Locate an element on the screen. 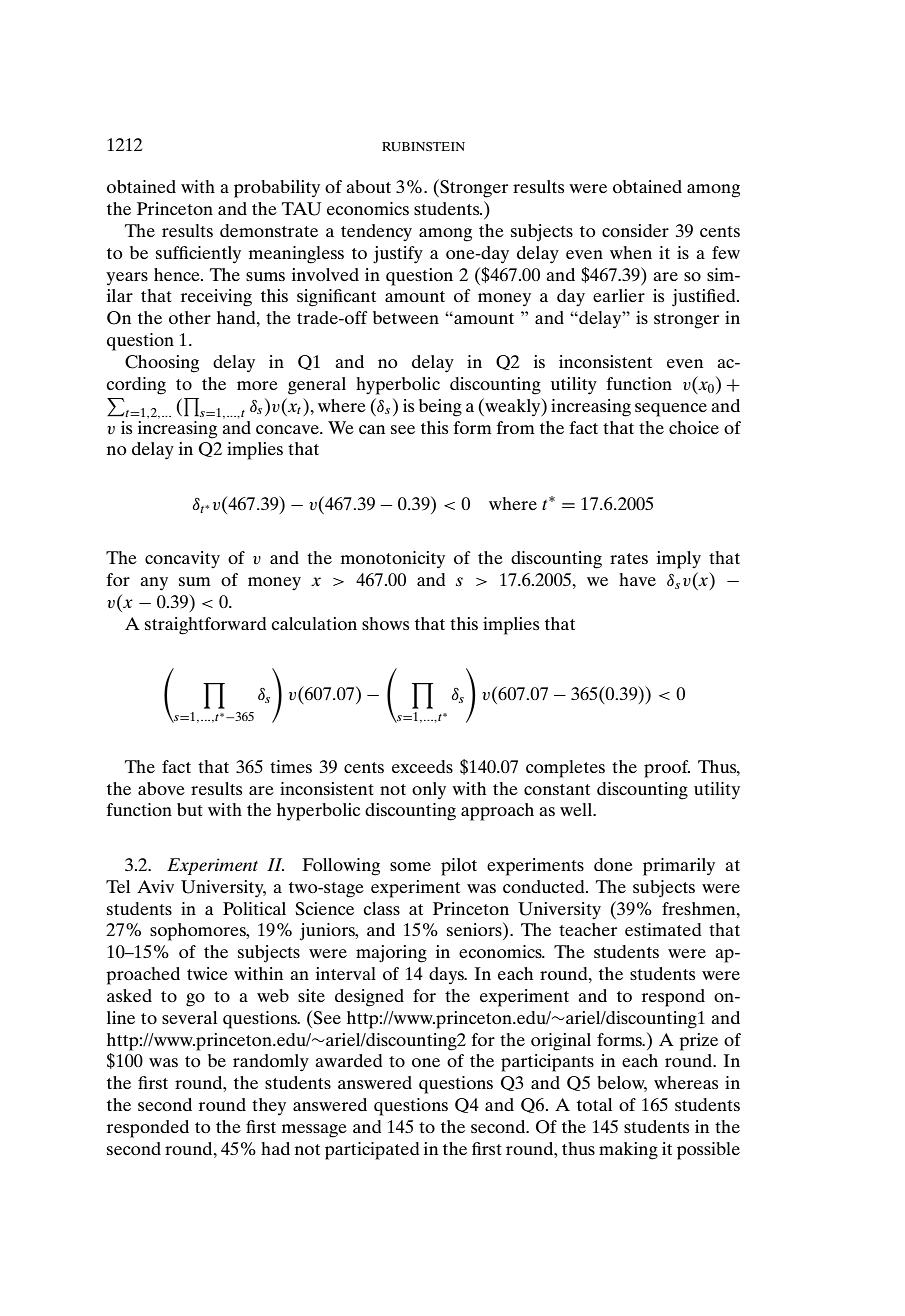  probability is located at coordinates (277, 189).
